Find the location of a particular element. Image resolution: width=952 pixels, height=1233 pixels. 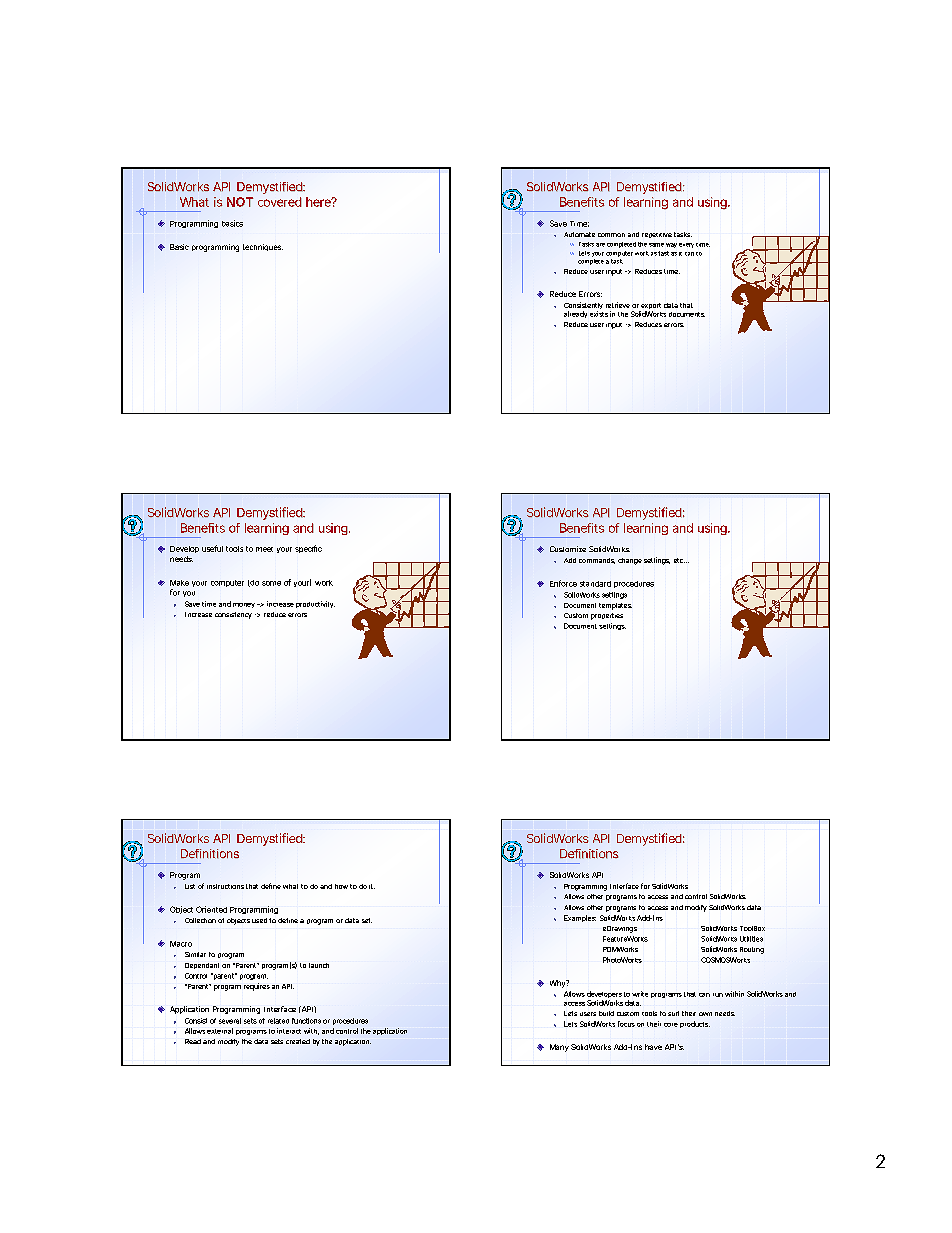

several is located at coordinates (230, 1021).
